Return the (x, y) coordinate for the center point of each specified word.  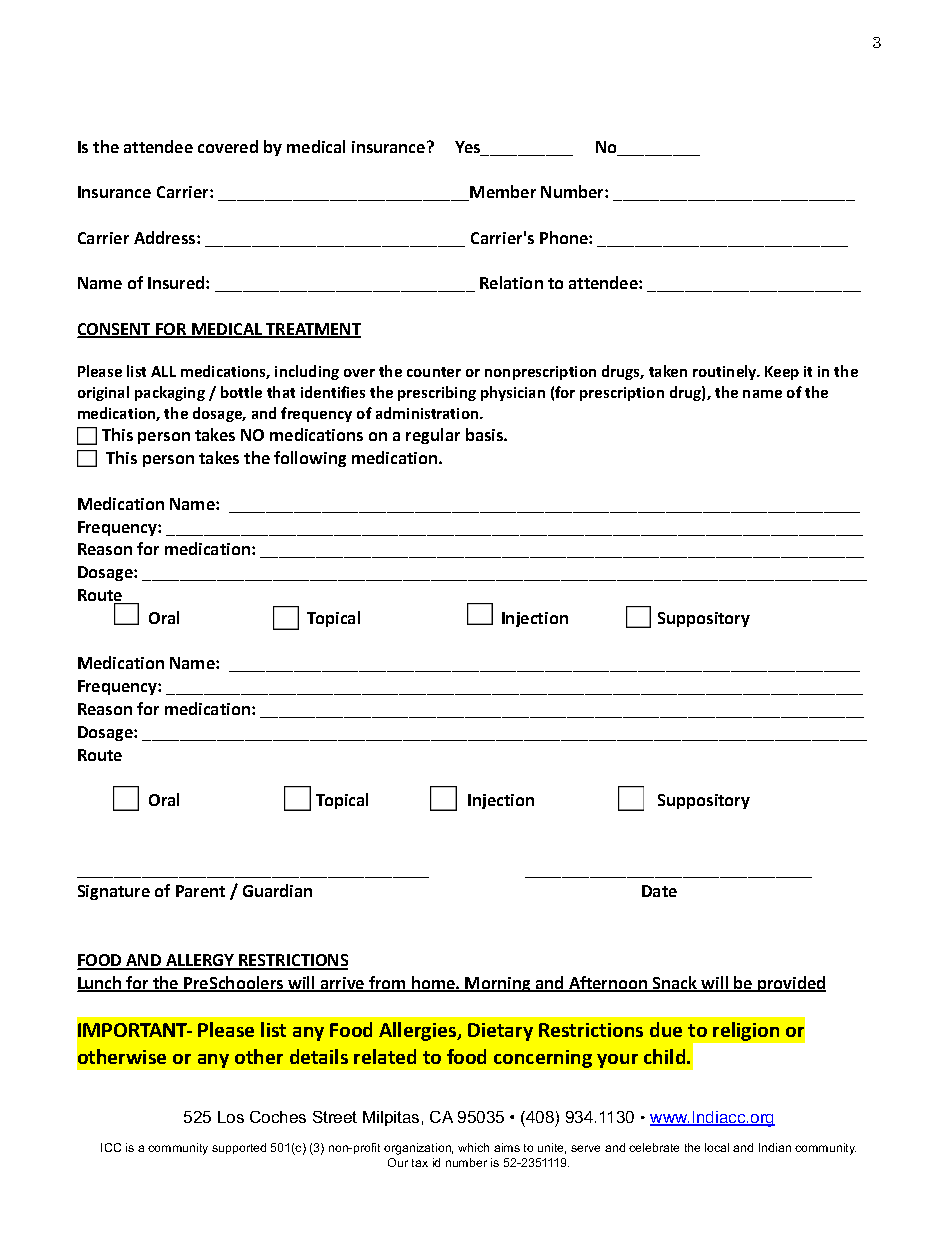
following (310, 459)
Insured (177, 282)
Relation (511, 282)
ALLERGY (200, 961)
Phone (565, 237)
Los (231, 1117)
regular (433, 436)
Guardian (277, 890)
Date (659, 891)
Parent (200, 891)
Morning (498, 984)
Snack (675, 984)
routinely (726, 372)
